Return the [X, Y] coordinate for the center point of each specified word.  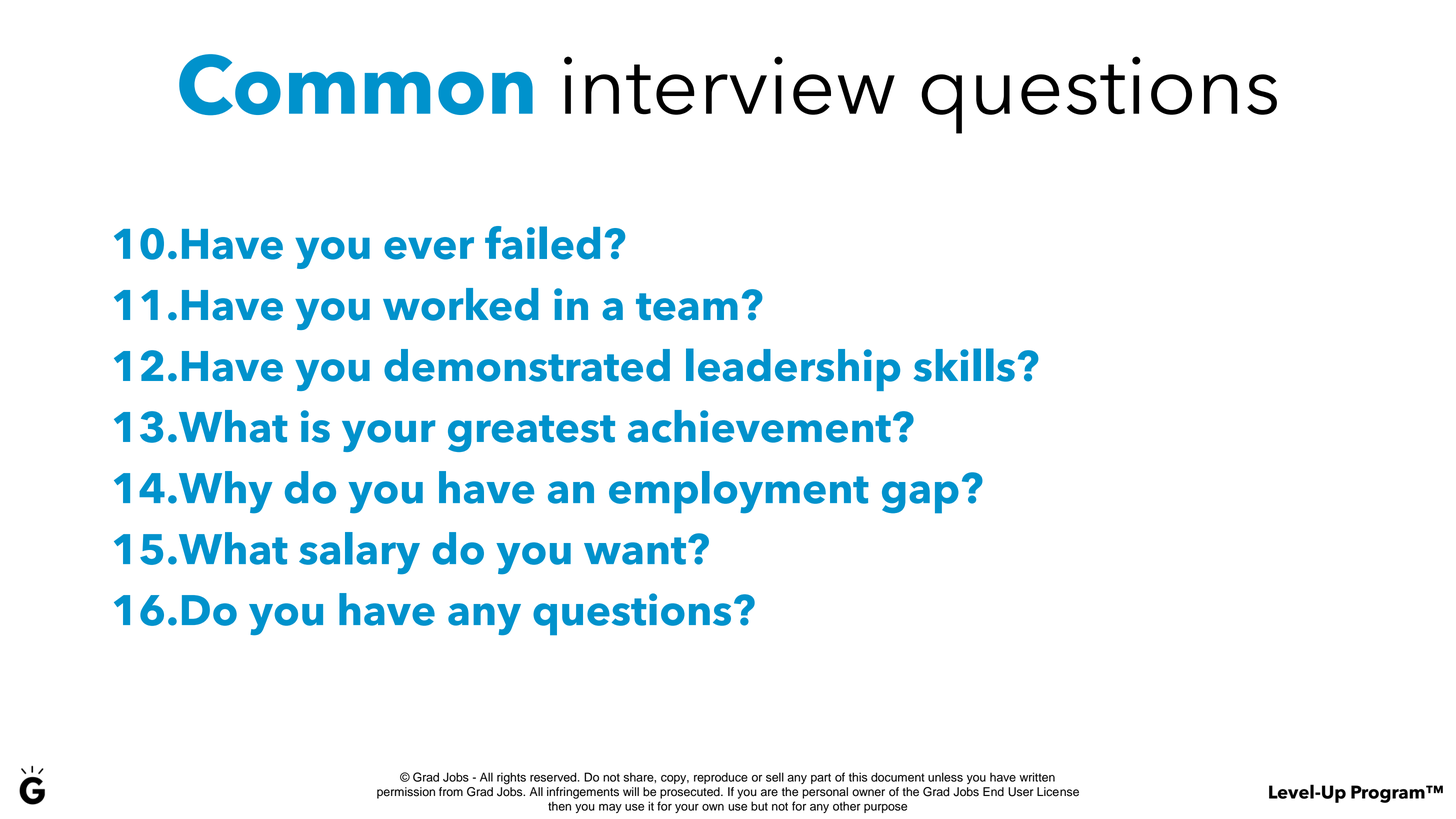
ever [429, 248]
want [636, 551]
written [1037, 777]
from [451, 792]
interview [729, 85]
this [858, 777]
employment [739, 492]
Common [356, 84]
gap [920, 497]
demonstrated [527, 365]
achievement [759, 426]
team [687, 307]
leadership [793, 369]
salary [359, 553]
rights [511, 778]
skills [964, 365]
